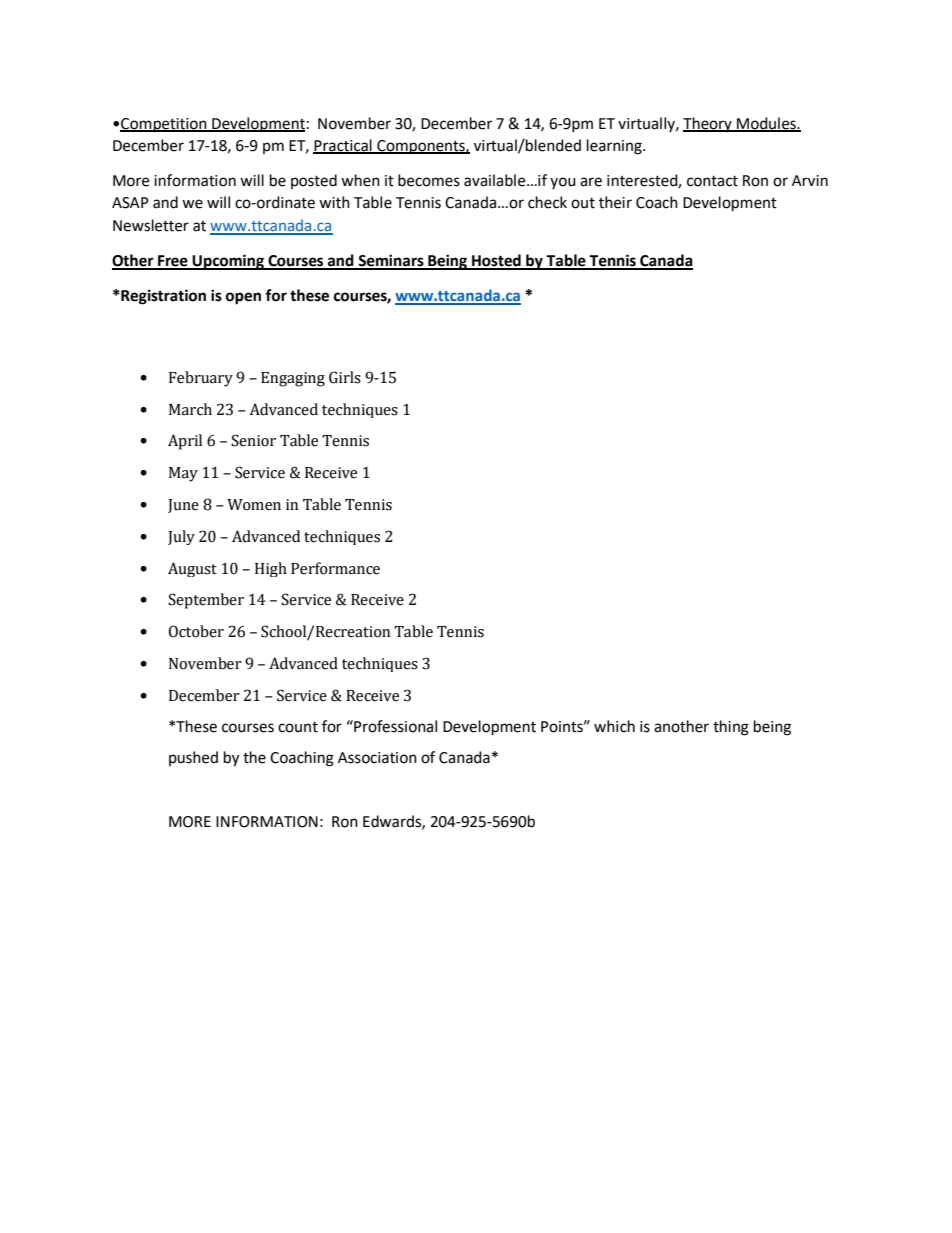 This screenshot has width=952, height=1233. Describe the element at coordinates (496, 261) in the screenshot. I see `Hosted` at that location.
